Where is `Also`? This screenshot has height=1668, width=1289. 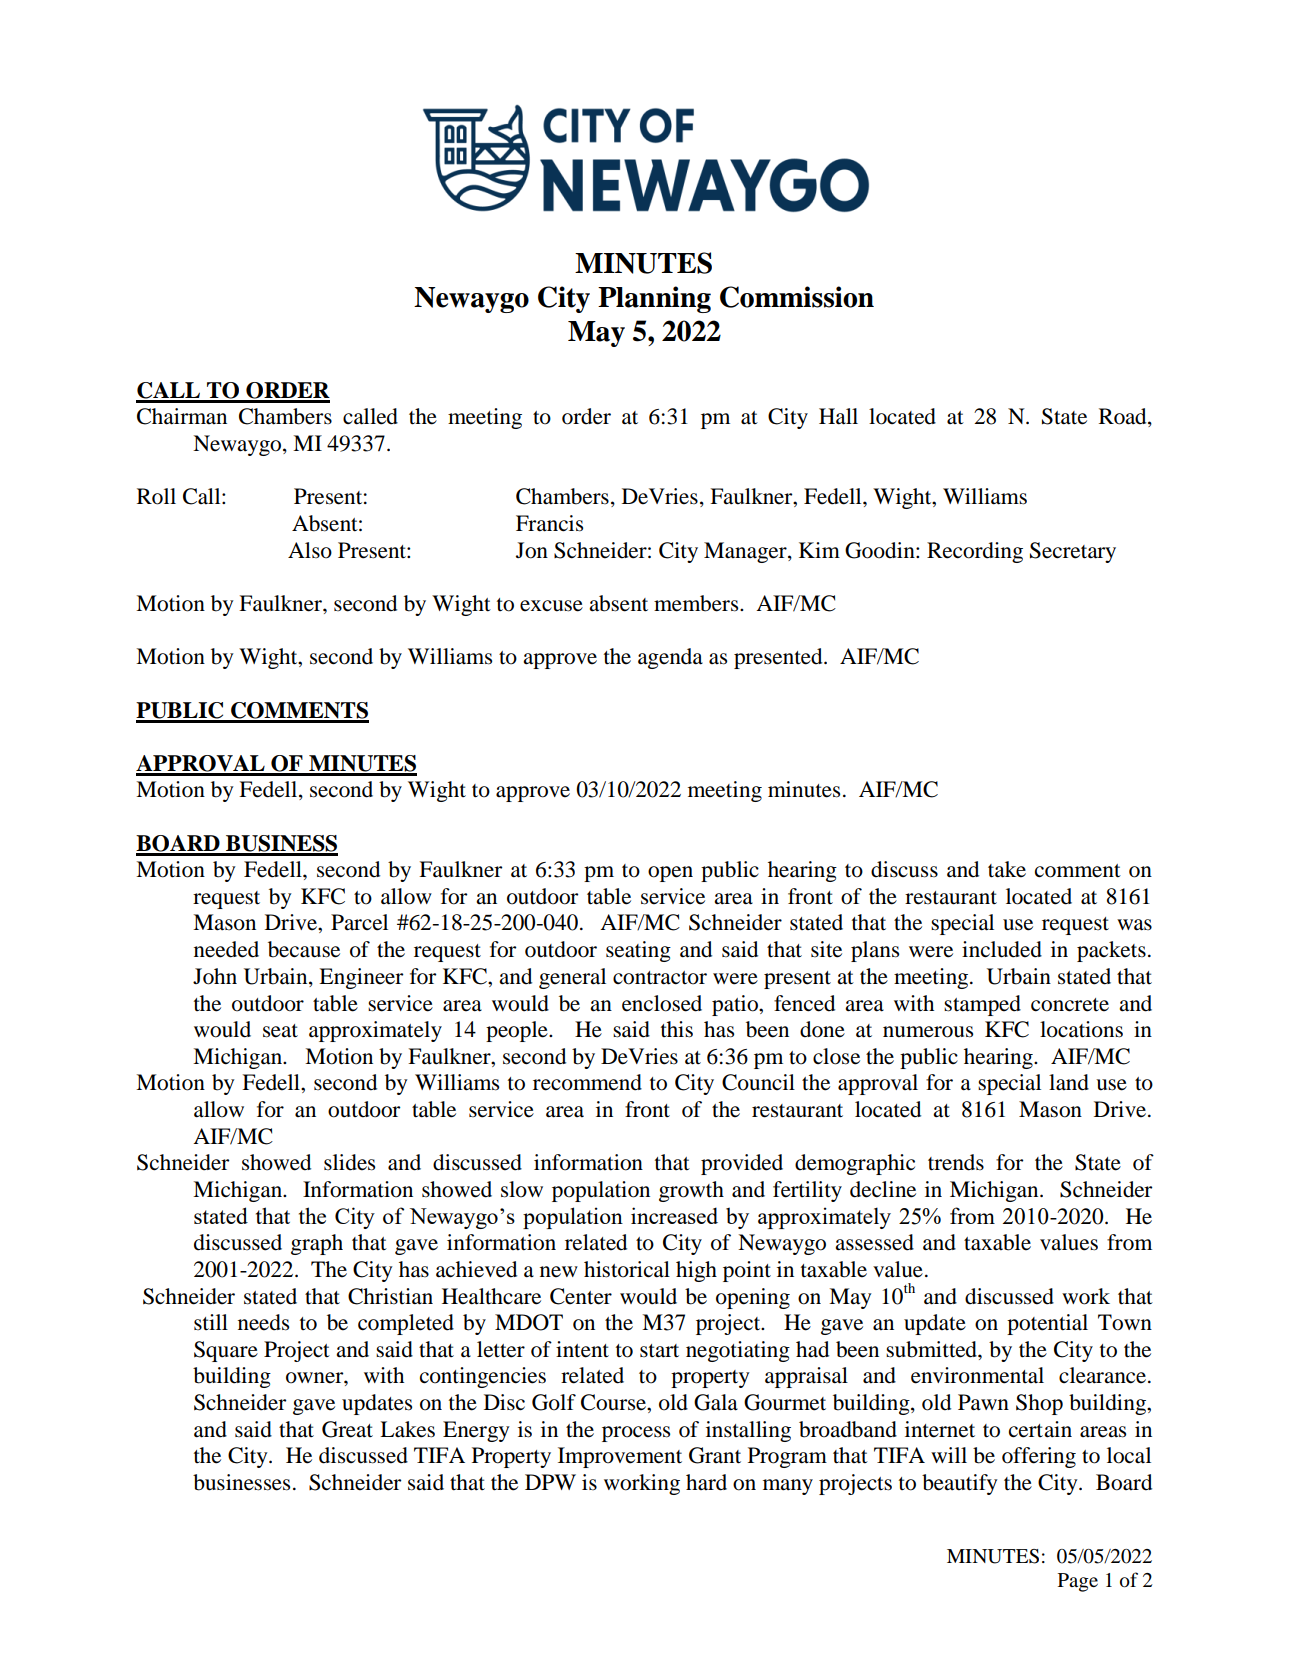
Also is located at coordinates (310, 550).
